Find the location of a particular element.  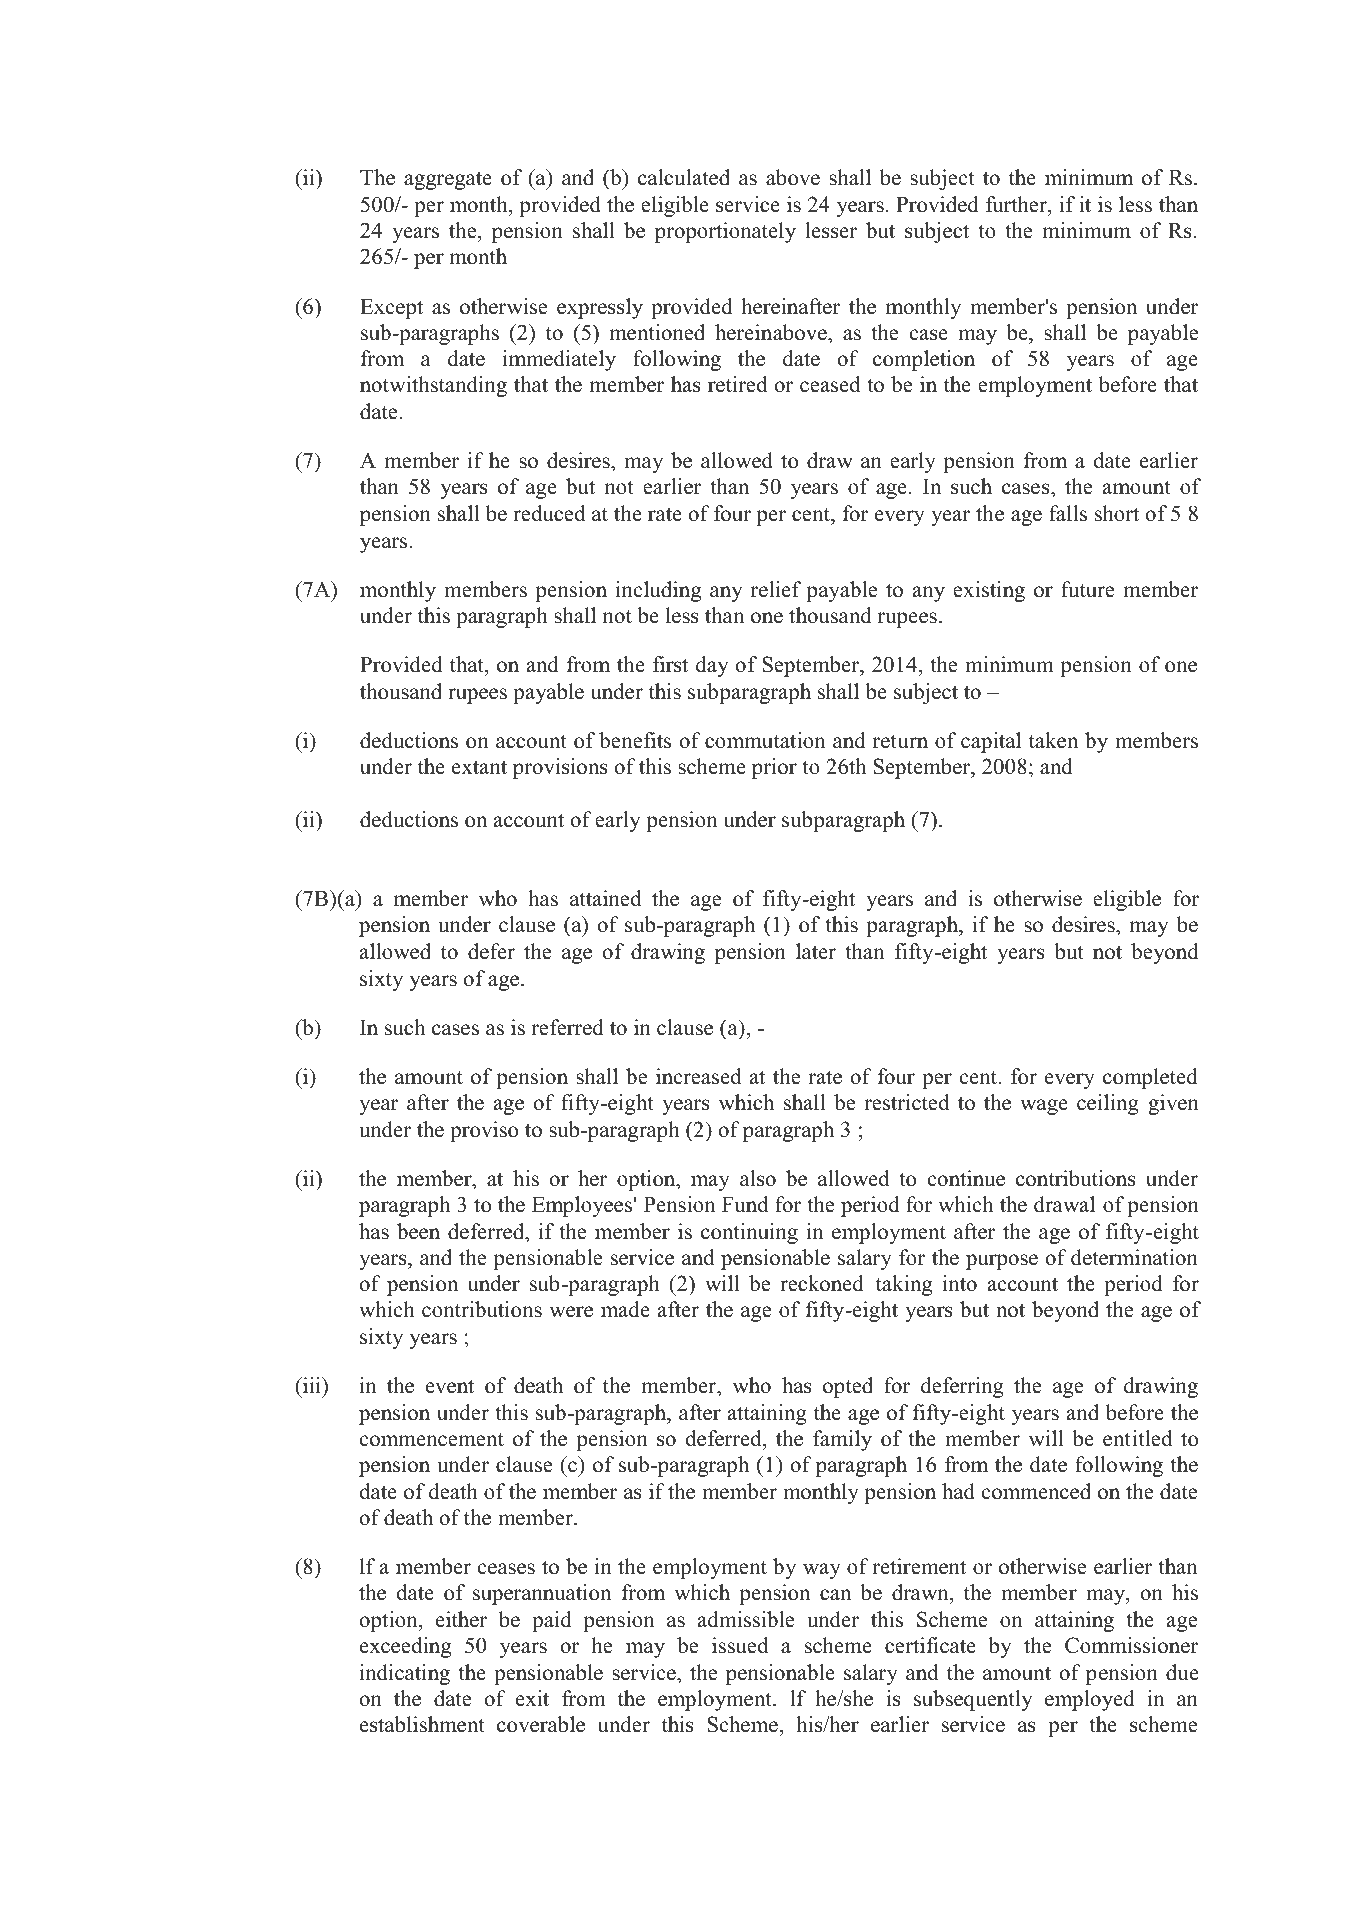

indicating is located at coordinates (405, 1674).
